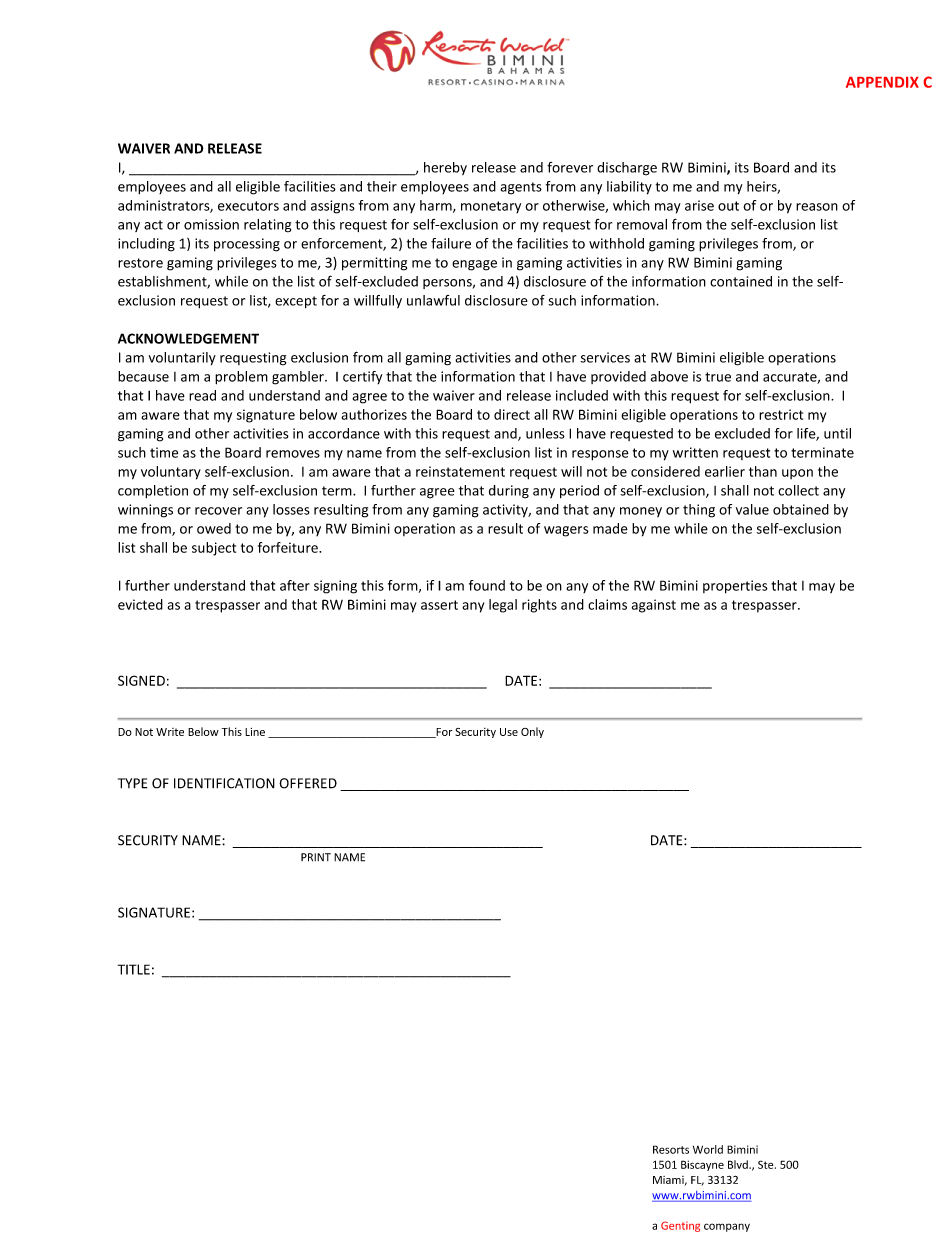 Image resolution: width=952 pixels, height=1233 pixels. I want to click on APPENDIX, so click(882, 82).
